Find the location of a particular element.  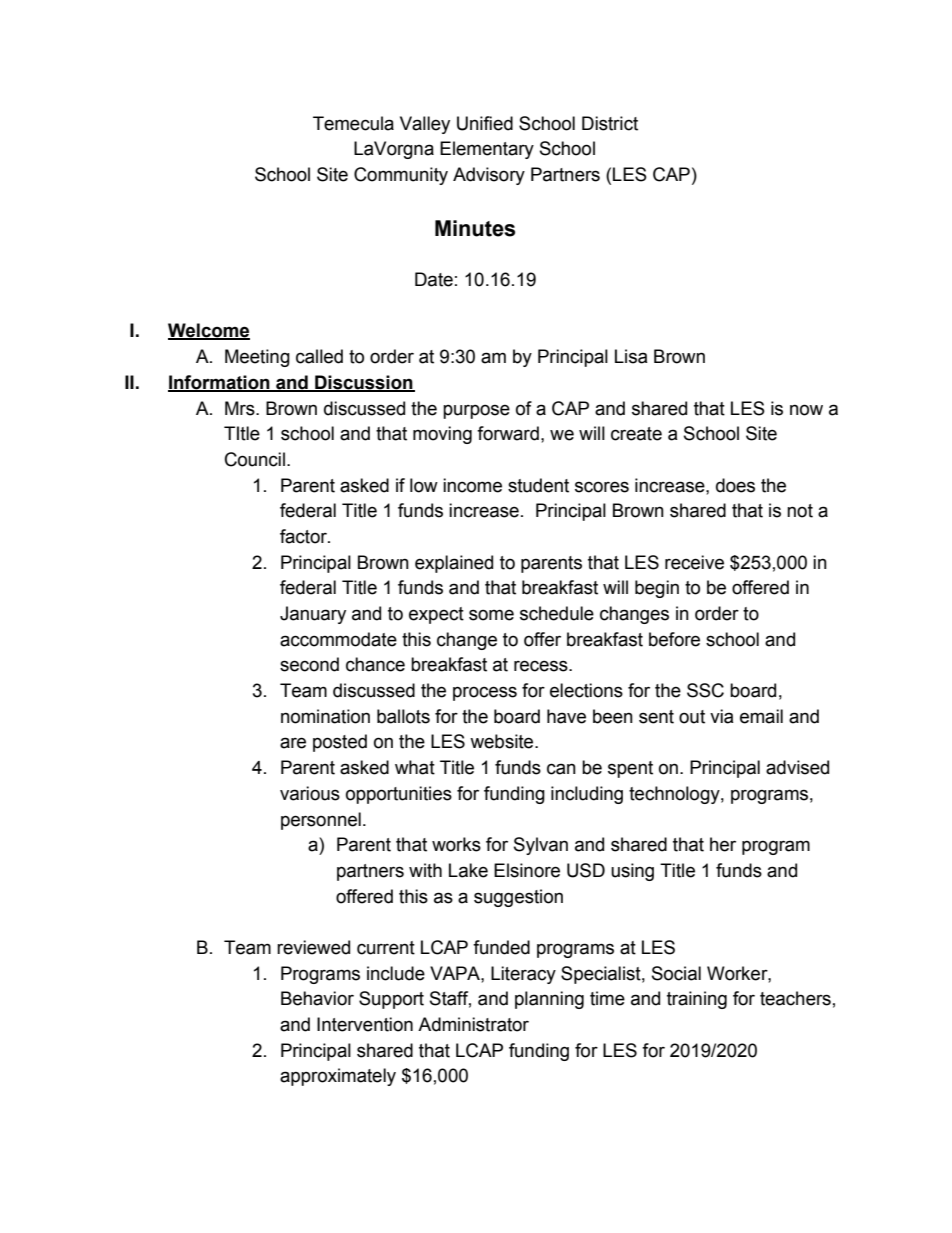

District is located at coordinates (610, 123).
